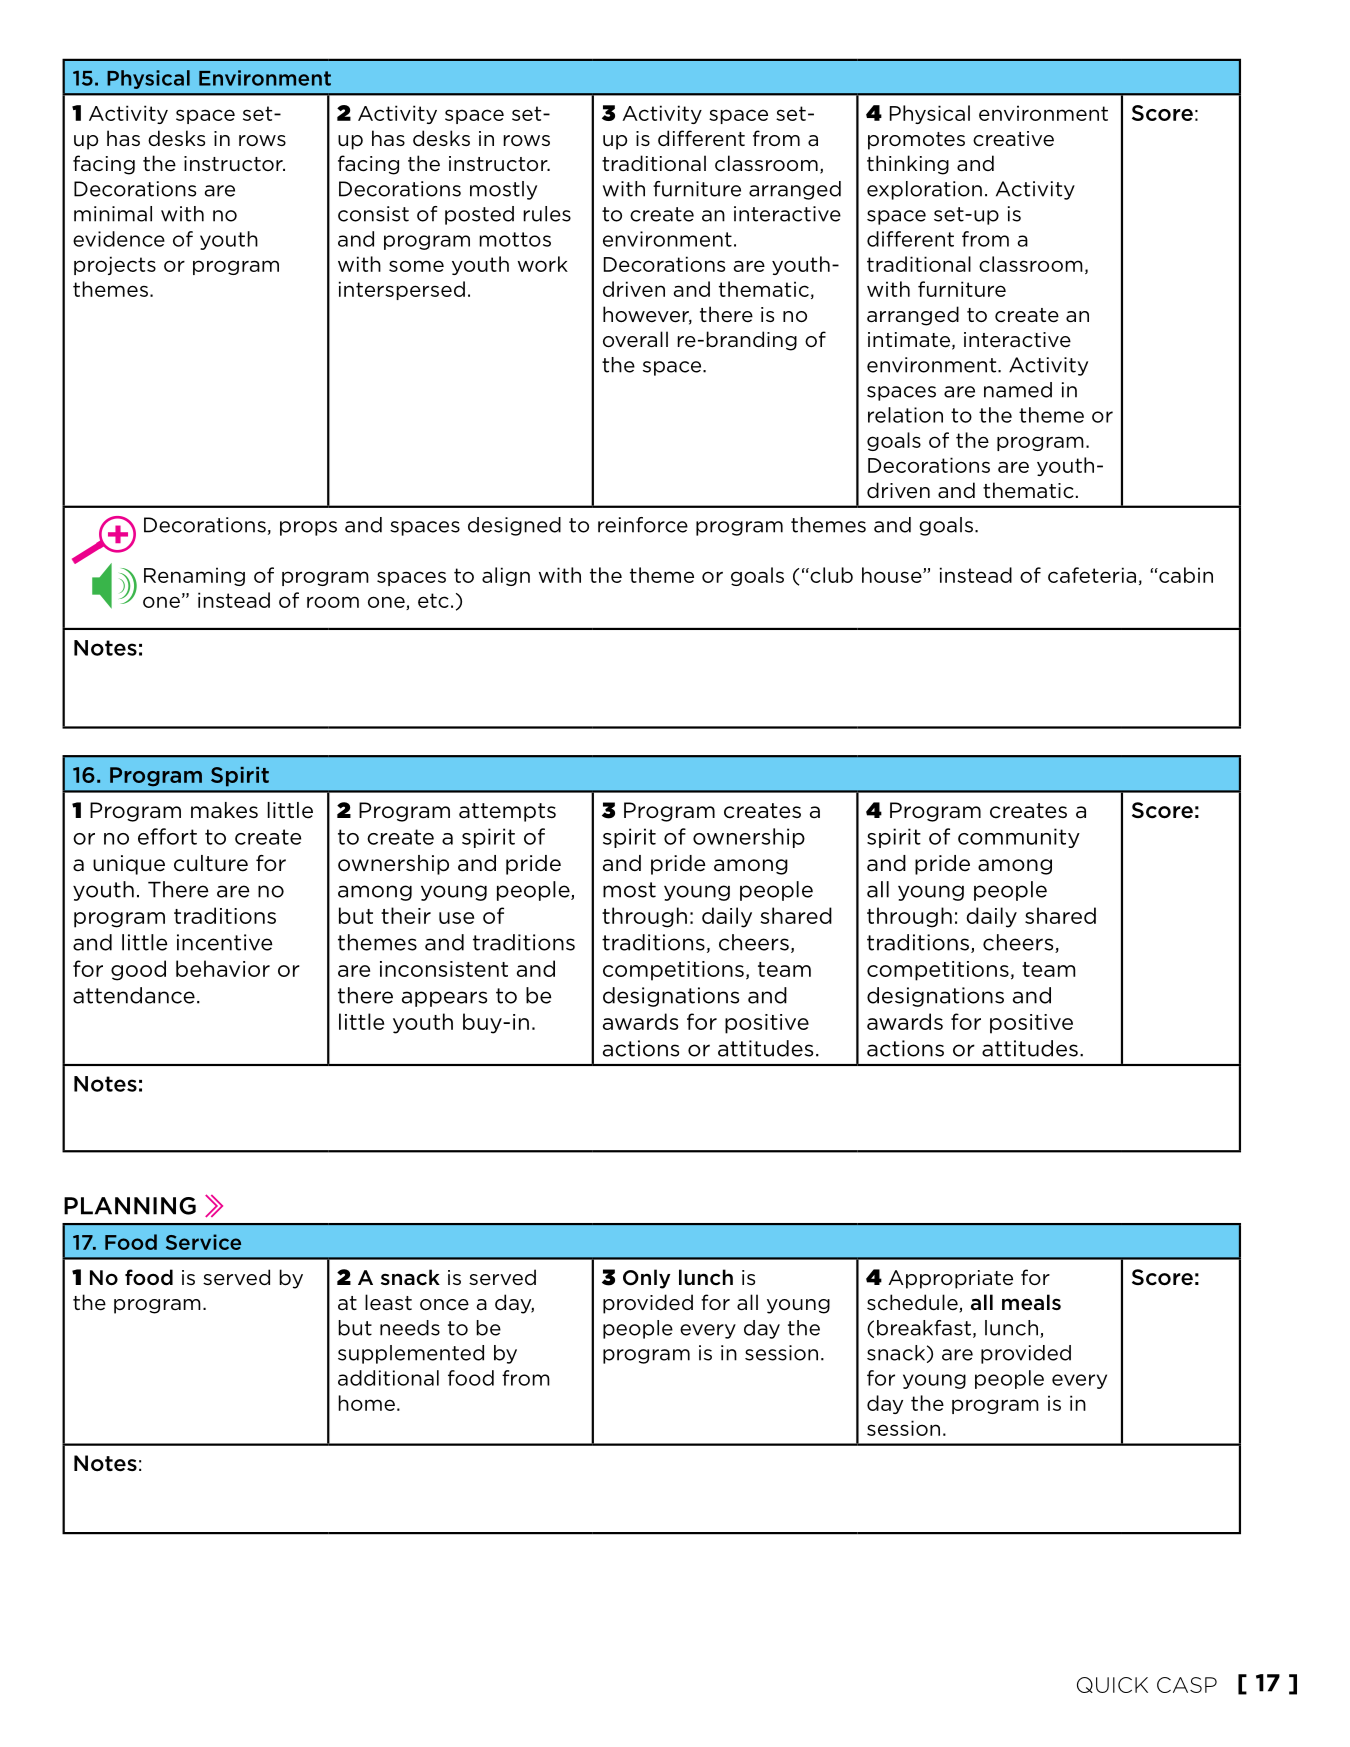 This screenshot has height=1747, width=1350. Describe the element at coordinates (950, 1279) in the screenshot. I see `Appropriate` at that location.
